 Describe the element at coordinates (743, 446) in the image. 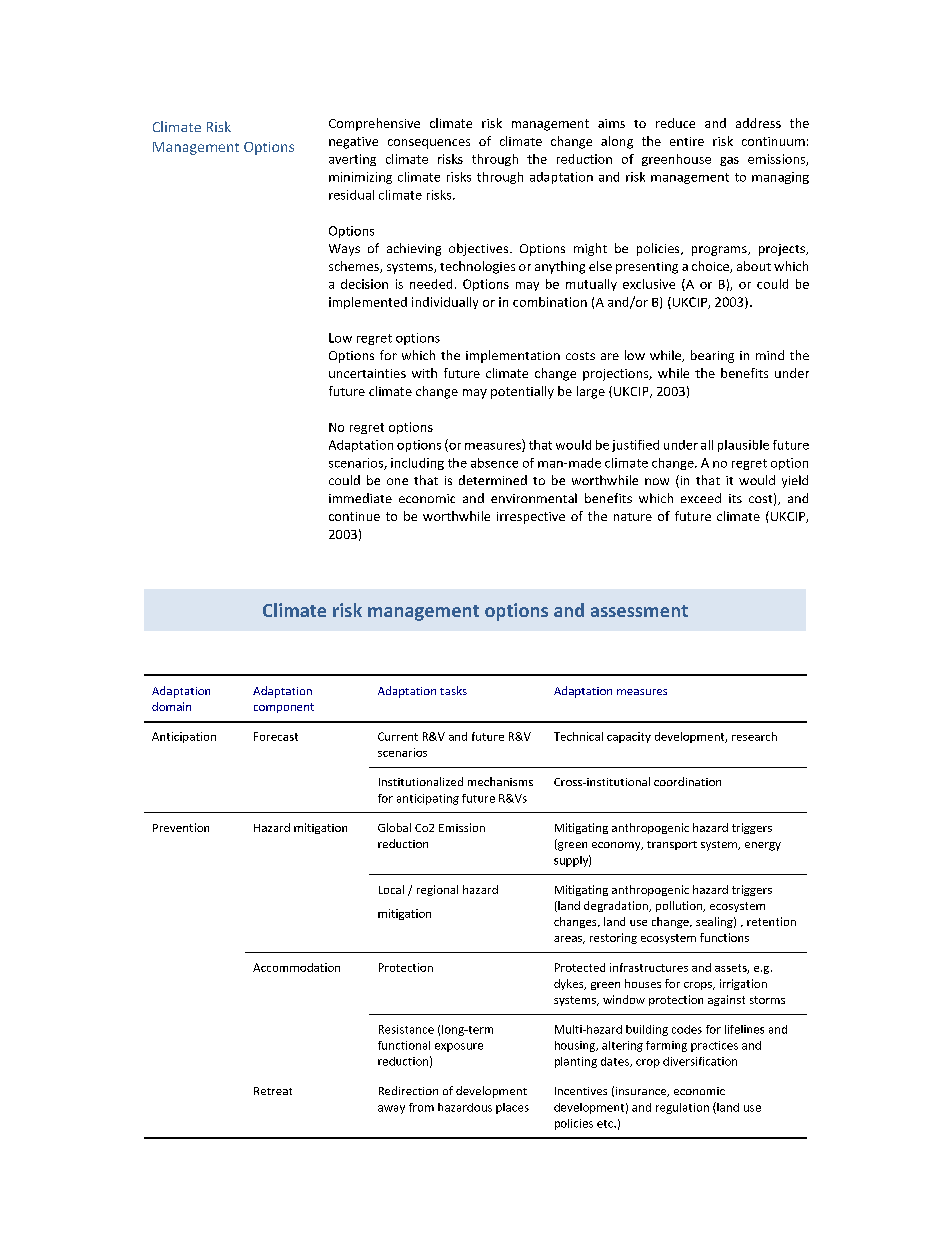

I see `plausible` at that location.
